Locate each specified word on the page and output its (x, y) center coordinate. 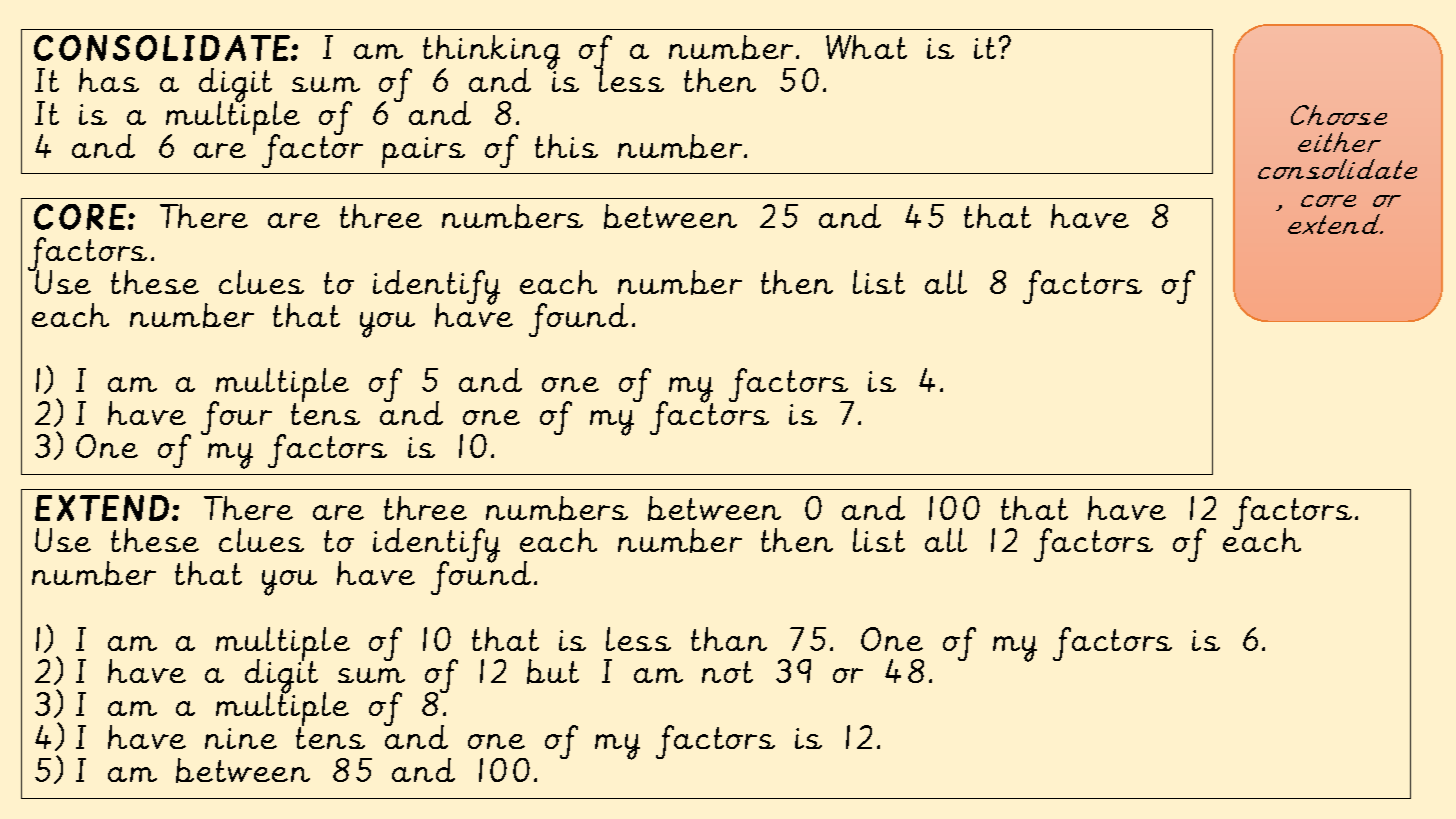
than (729, 639)
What (866, 47)
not (727, 672)
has (109, 80)
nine (241, 738)
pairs (423, 152)
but (553, 671)
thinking (491, 54)
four (236, 418)
